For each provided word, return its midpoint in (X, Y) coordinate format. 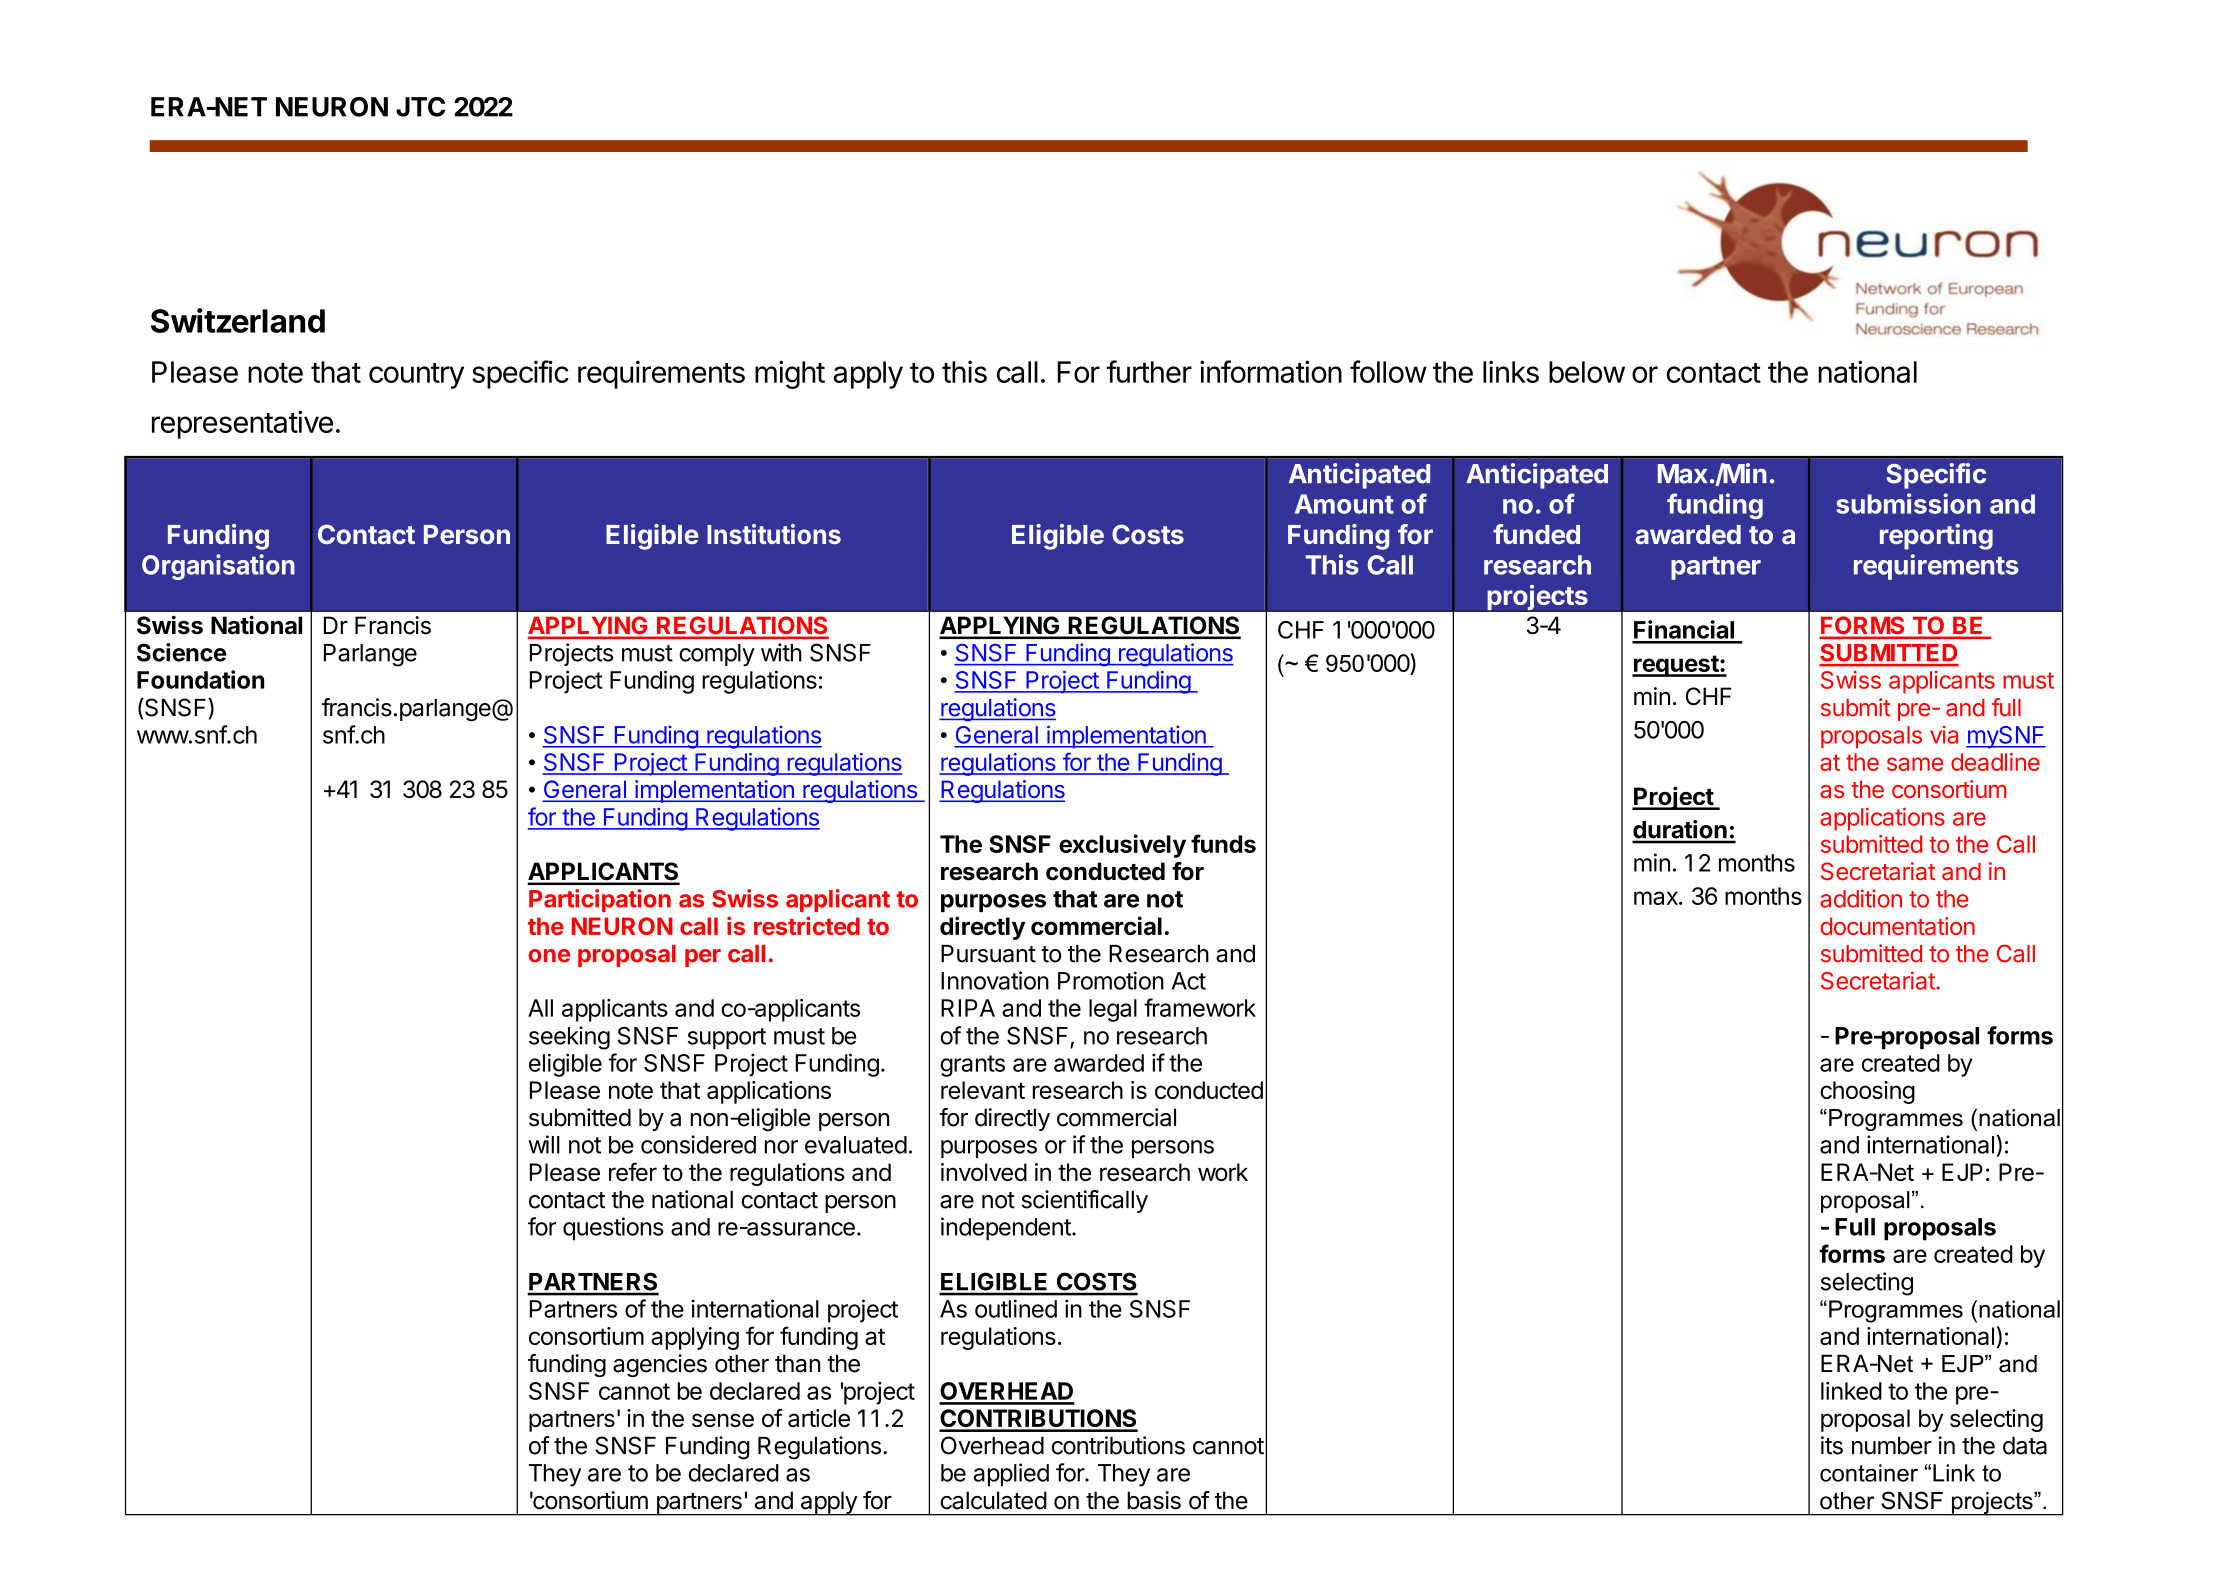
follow (1388, 371)
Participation (600, 900)
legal (1113, 1010)
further (1149, 371)
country (416, 376)
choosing (1867, 1092)
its (1832, 1445)
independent (1007, 1229)
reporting (1936, 537)
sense (723, 1420)
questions (613, 1229)
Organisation (218, 567)
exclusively (1122, 846)
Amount (1344, 504)
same (1915, 764)
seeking (569, 1038)
